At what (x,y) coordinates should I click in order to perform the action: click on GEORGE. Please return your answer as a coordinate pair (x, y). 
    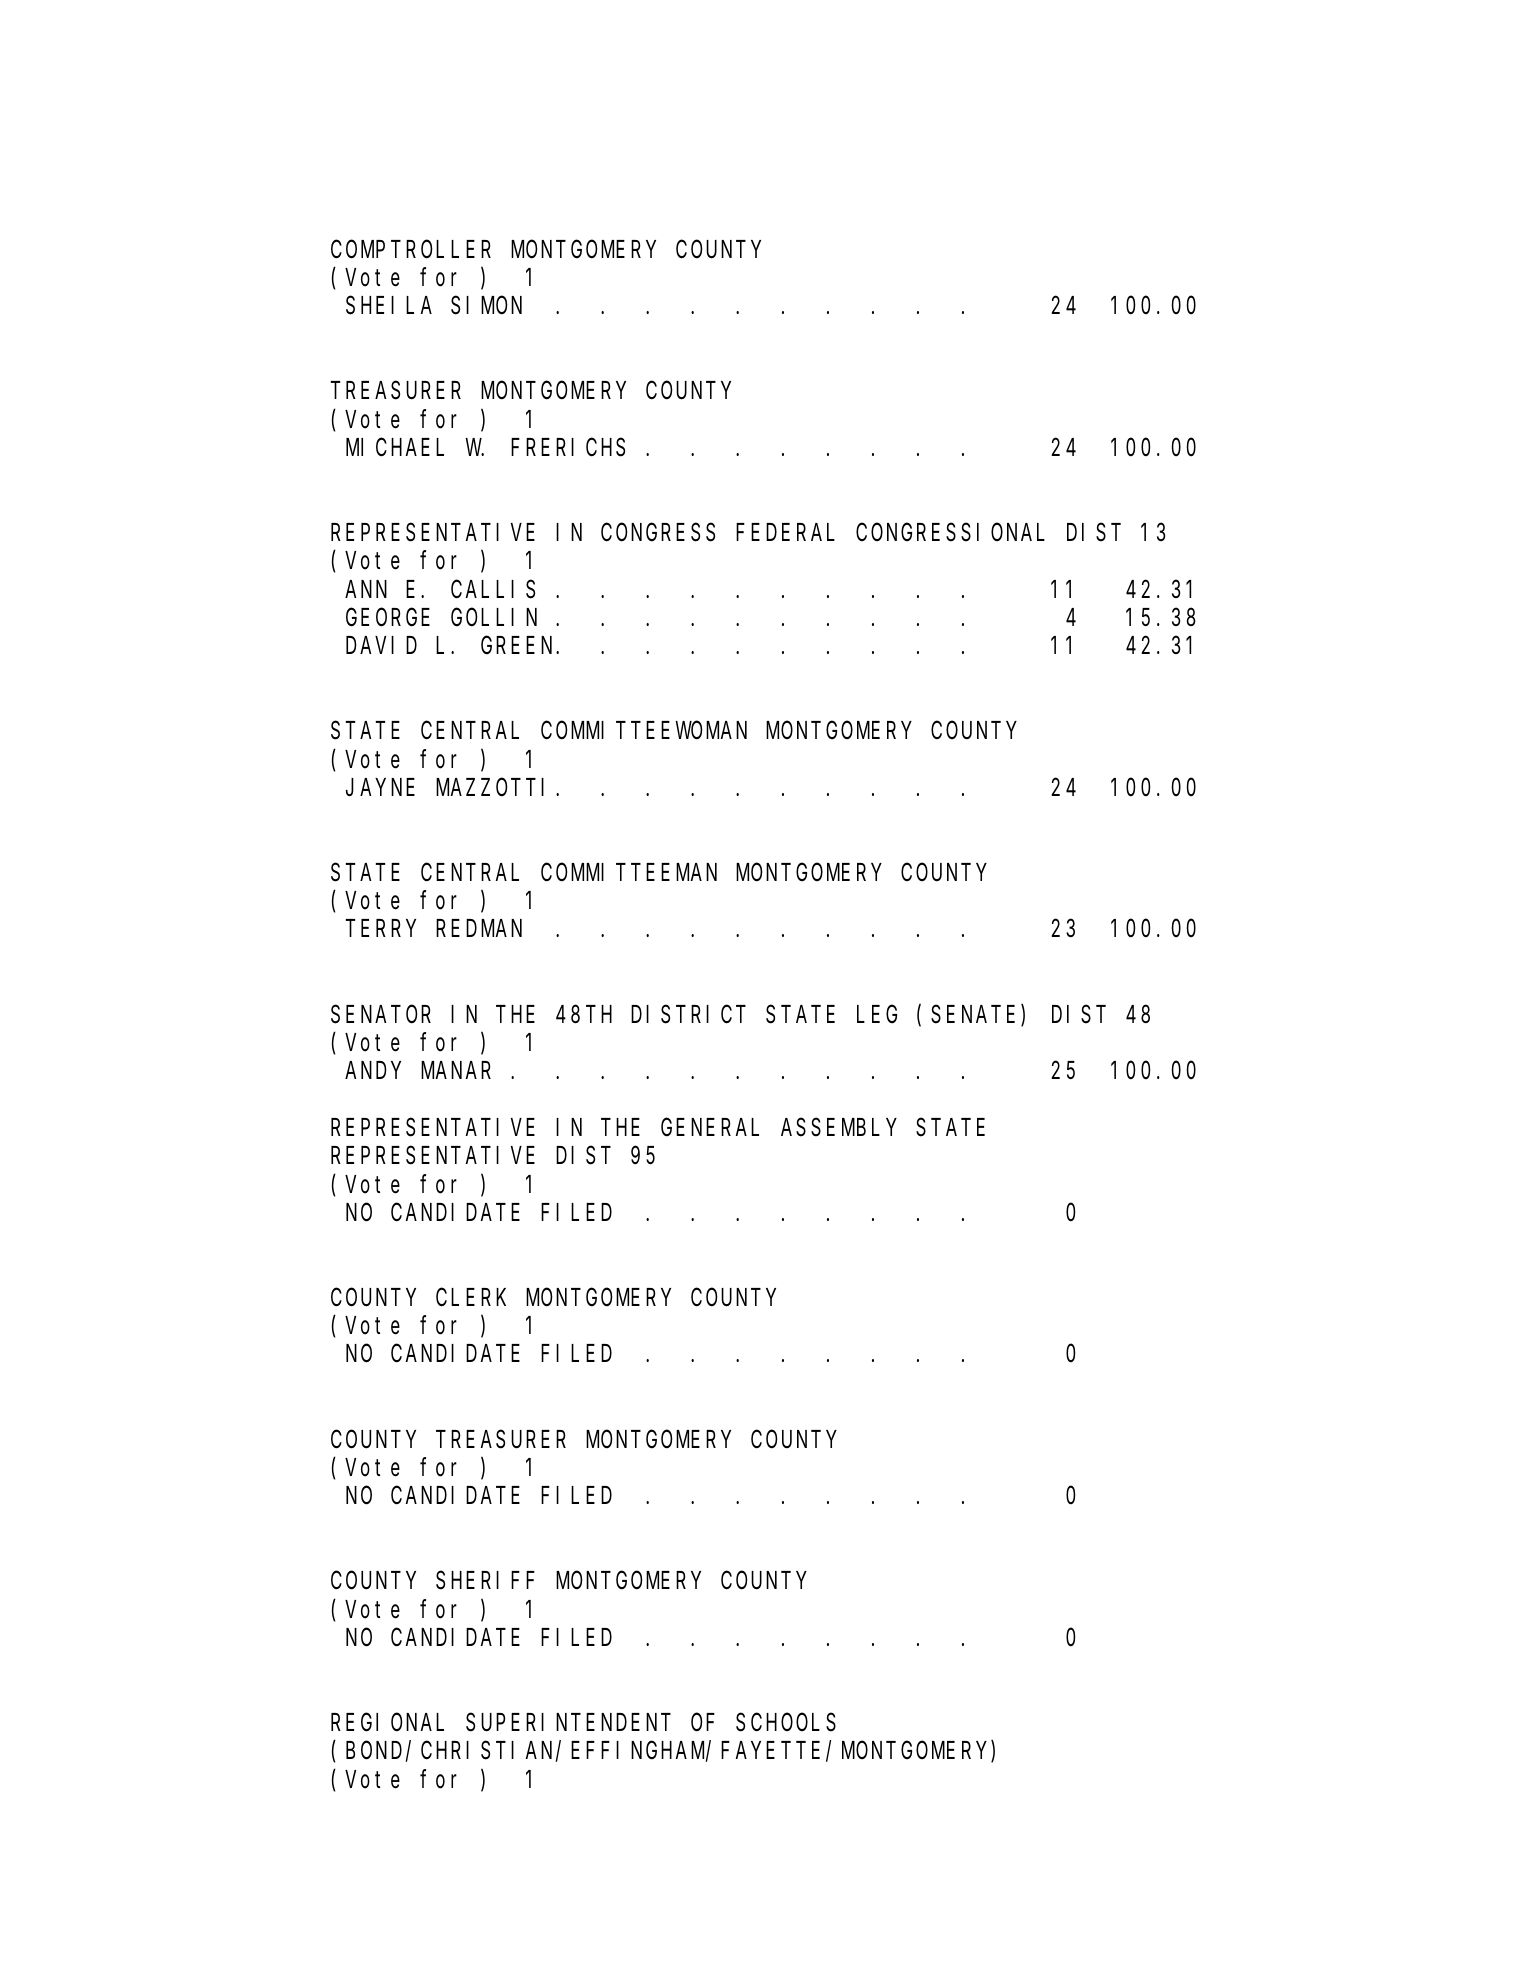
    Looking at the image, I should click on (388, 618).
